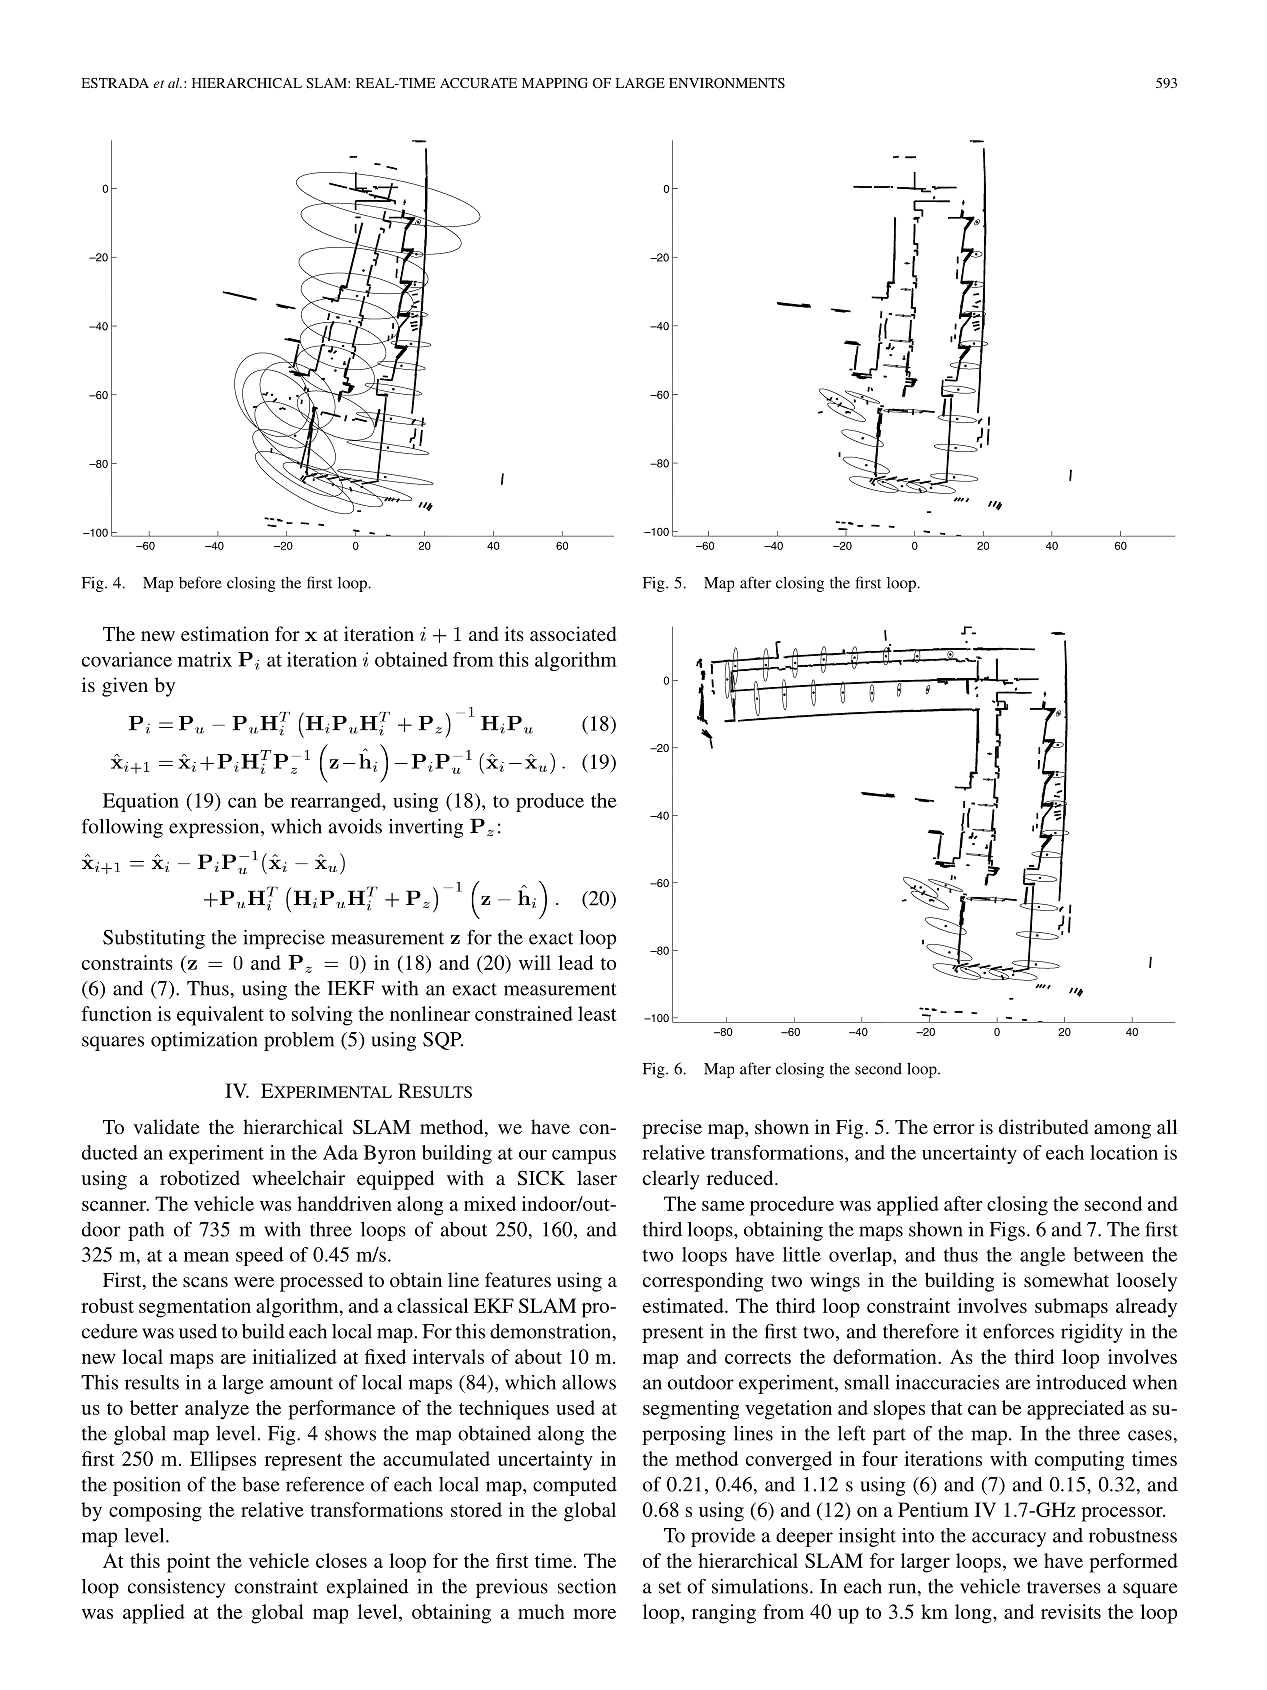  What do you see at coordinates (555, 83) in the screenshot?
I see `MAPPING` at bounding box center [555, 83].
